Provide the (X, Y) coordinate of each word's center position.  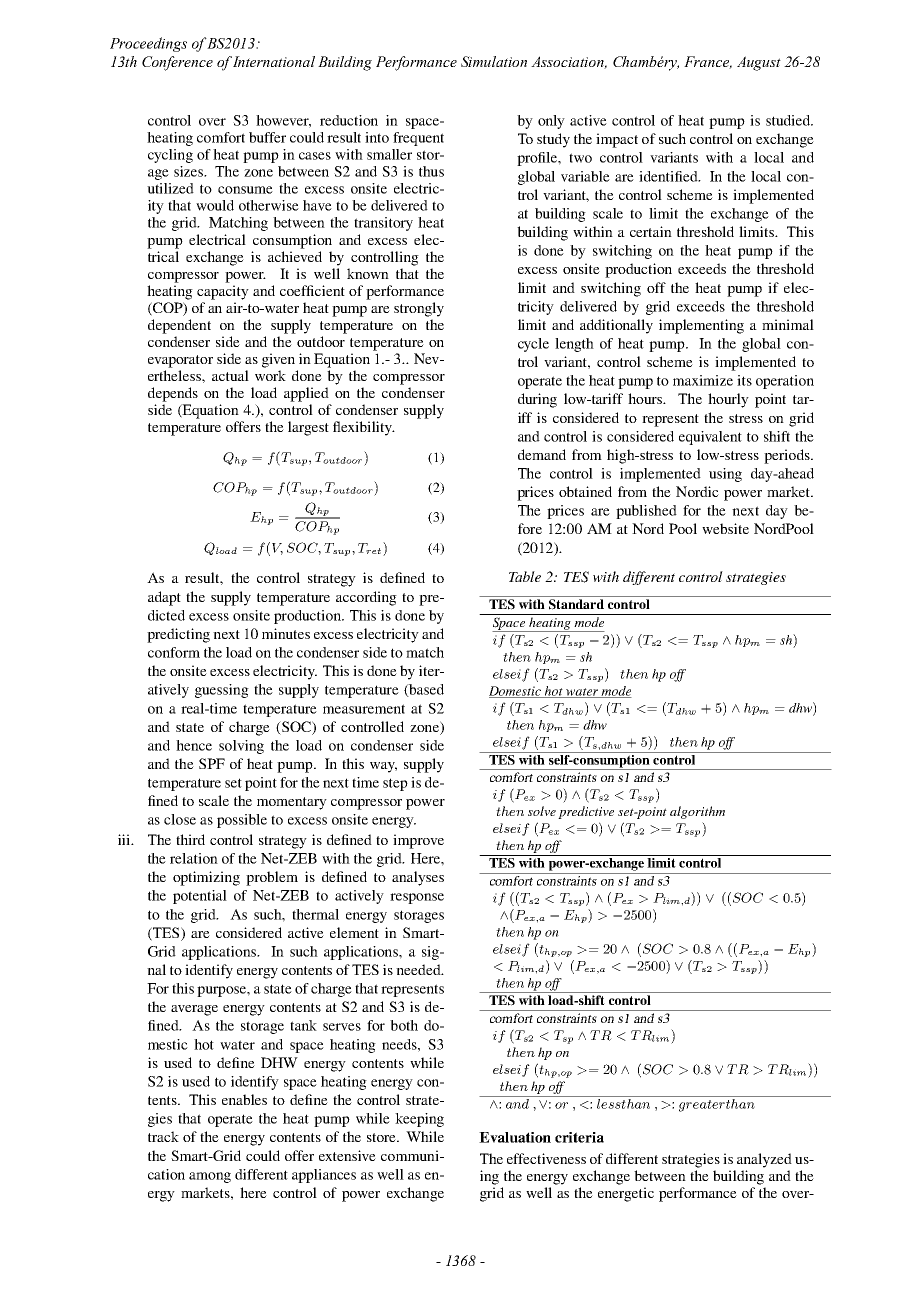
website (725, 528)
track (163, 1136)
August (759, 63)
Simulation (494, 61)
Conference (177, 63)
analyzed (764, 1160)
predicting (178, 635)
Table (525, 576)
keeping (419, 1120)
